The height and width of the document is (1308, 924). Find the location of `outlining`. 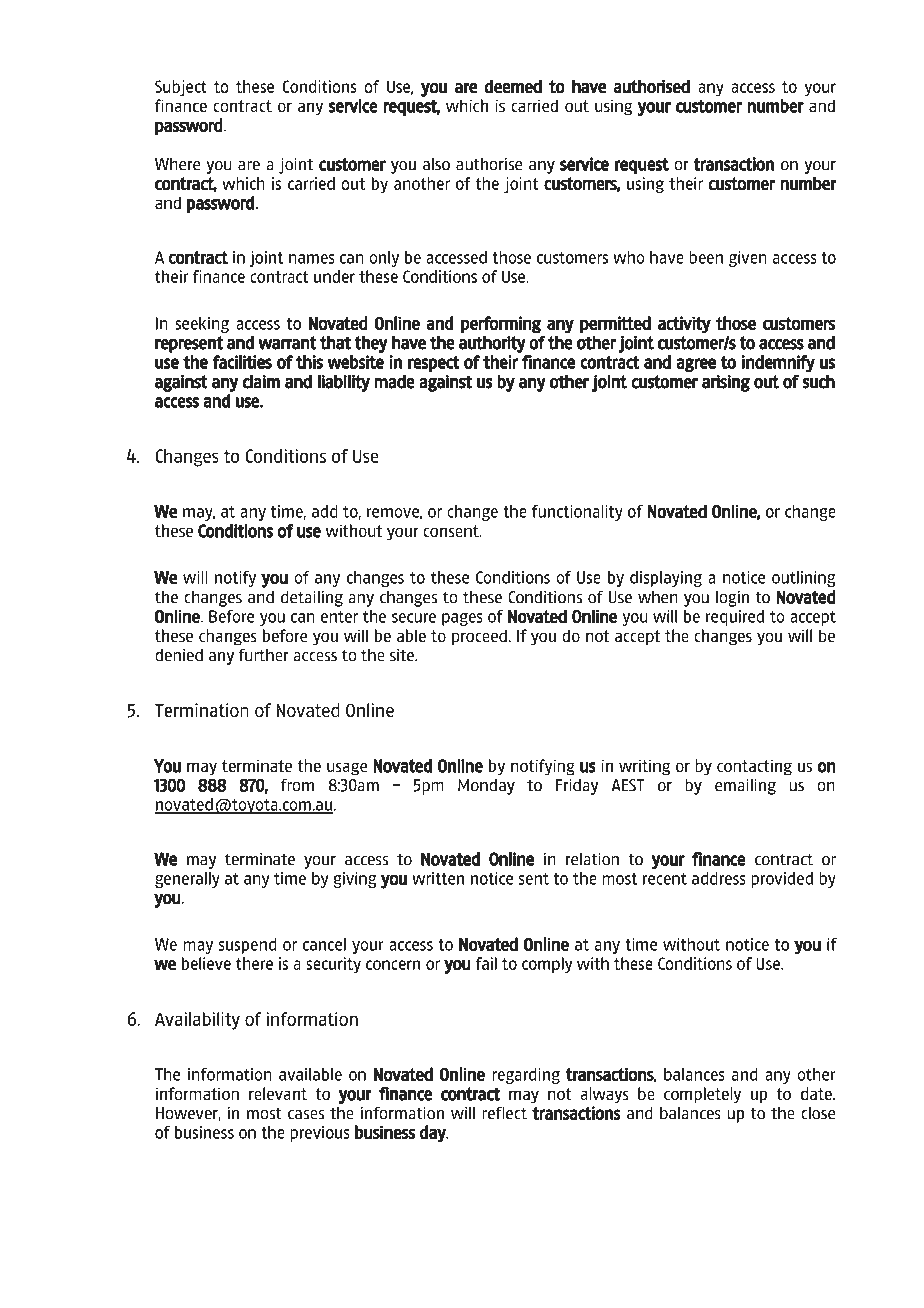

outlining is located at coordinates (803, 579).
